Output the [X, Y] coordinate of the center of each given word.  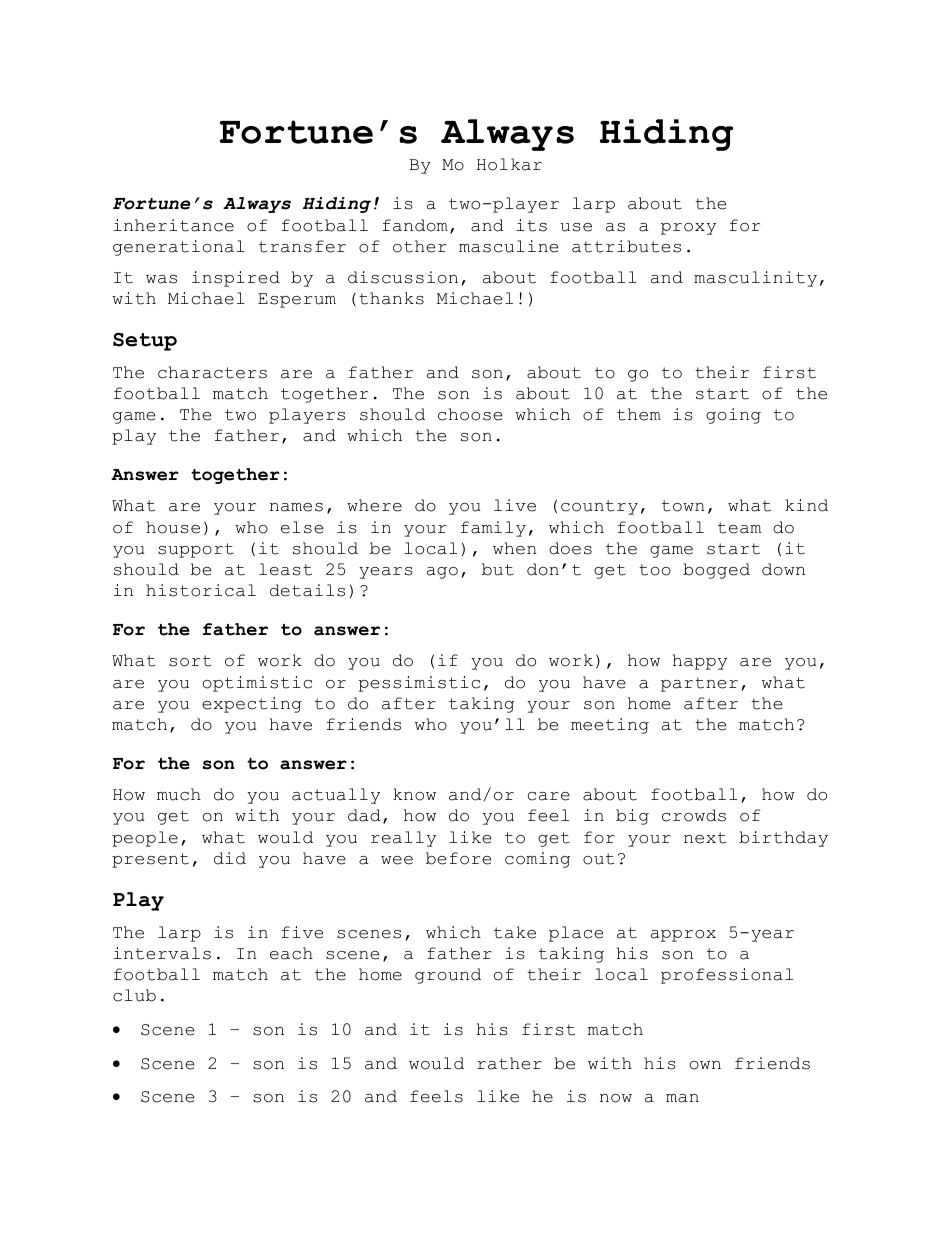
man [682, 1098]
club [134, 995]
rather [509, 1063]
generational [179, 248]
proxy [688, 229]
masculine [508, 246]
